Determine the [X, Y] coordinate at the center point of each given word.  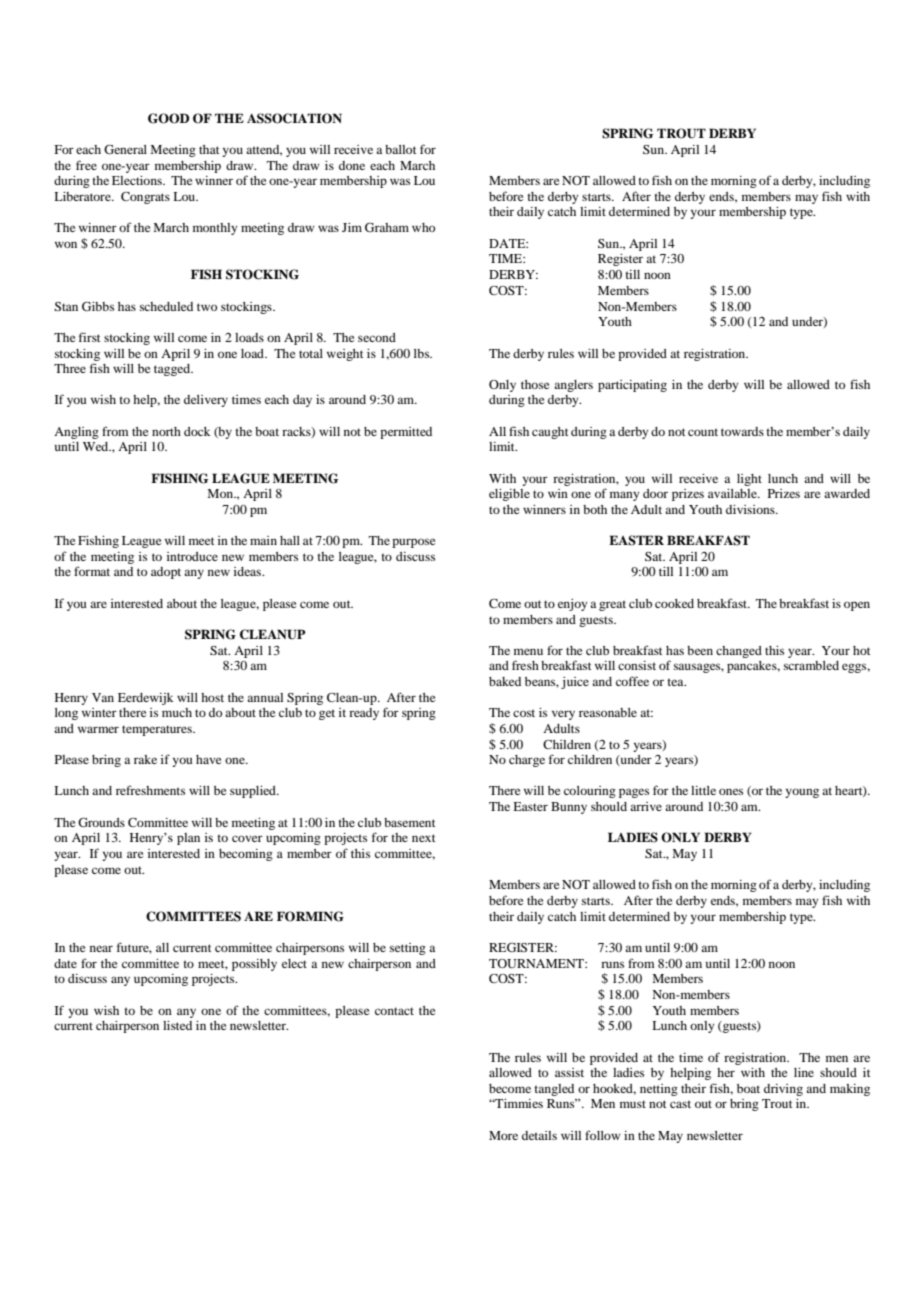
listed [177, 1025]
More [503, 1135]
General [125, 149]
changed [739, 652]
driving [783, 1090]
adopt [166, 573]
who [423, 227]
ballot [401, 149]
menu [528, 651]
